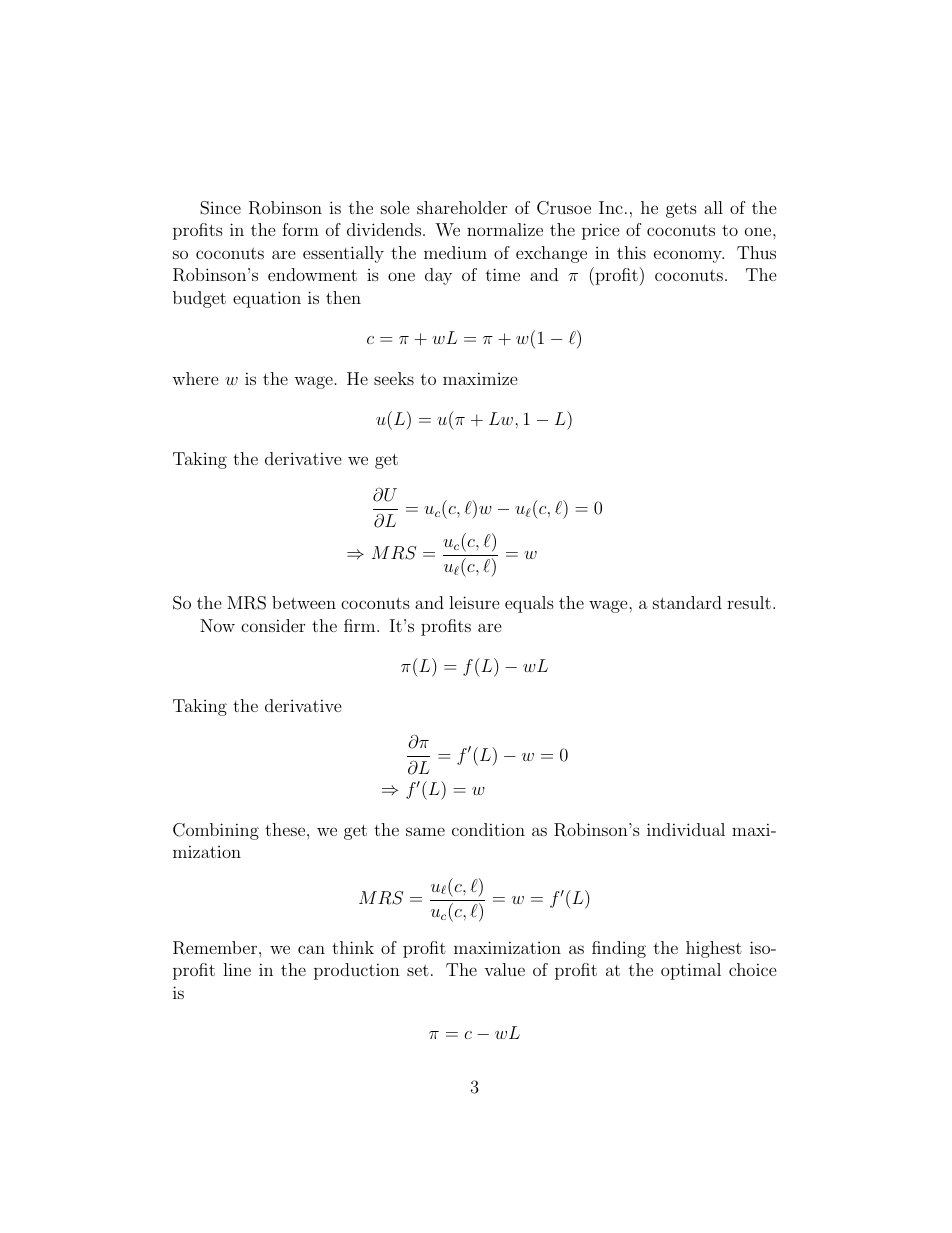  I want to click on leisure, so click(474, 602).
